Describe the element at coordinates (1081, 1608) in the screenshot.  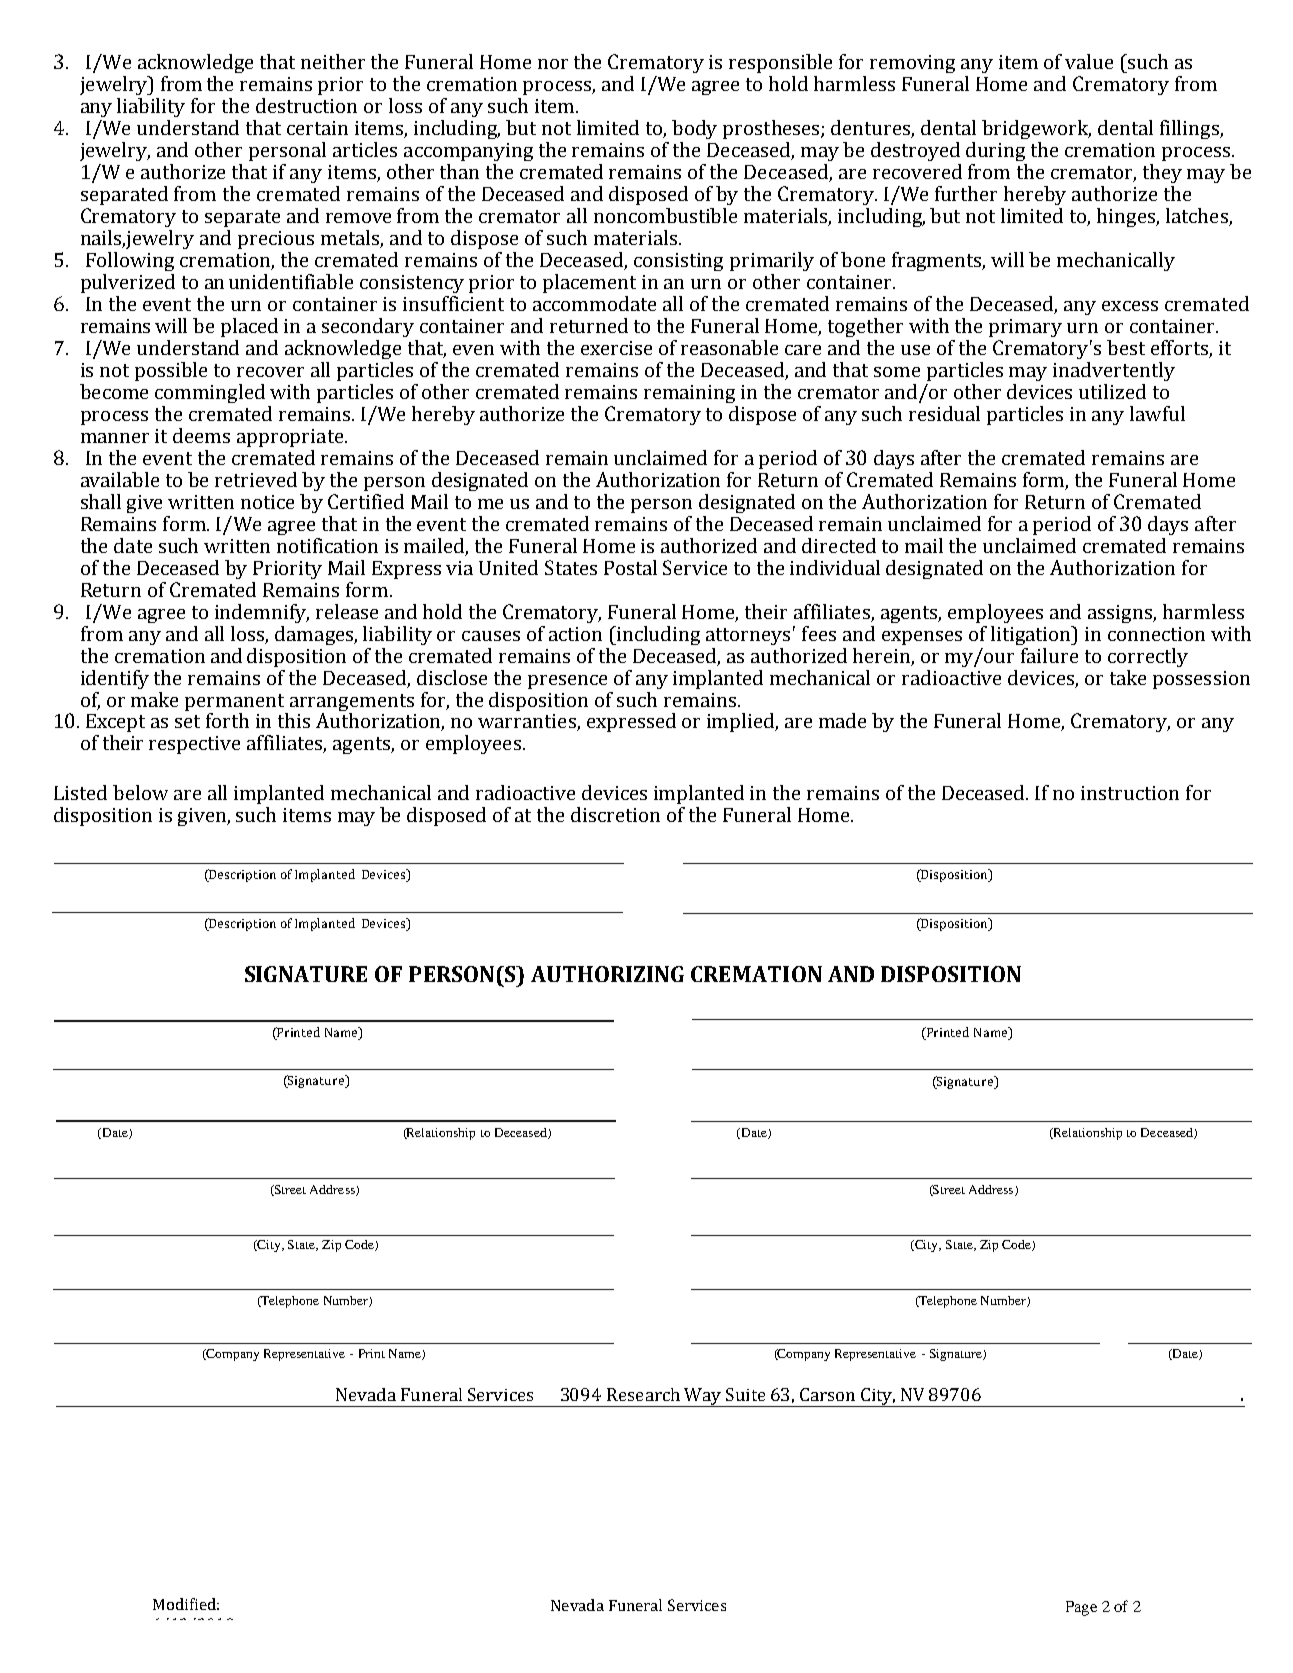
I see `Page` at that location.
